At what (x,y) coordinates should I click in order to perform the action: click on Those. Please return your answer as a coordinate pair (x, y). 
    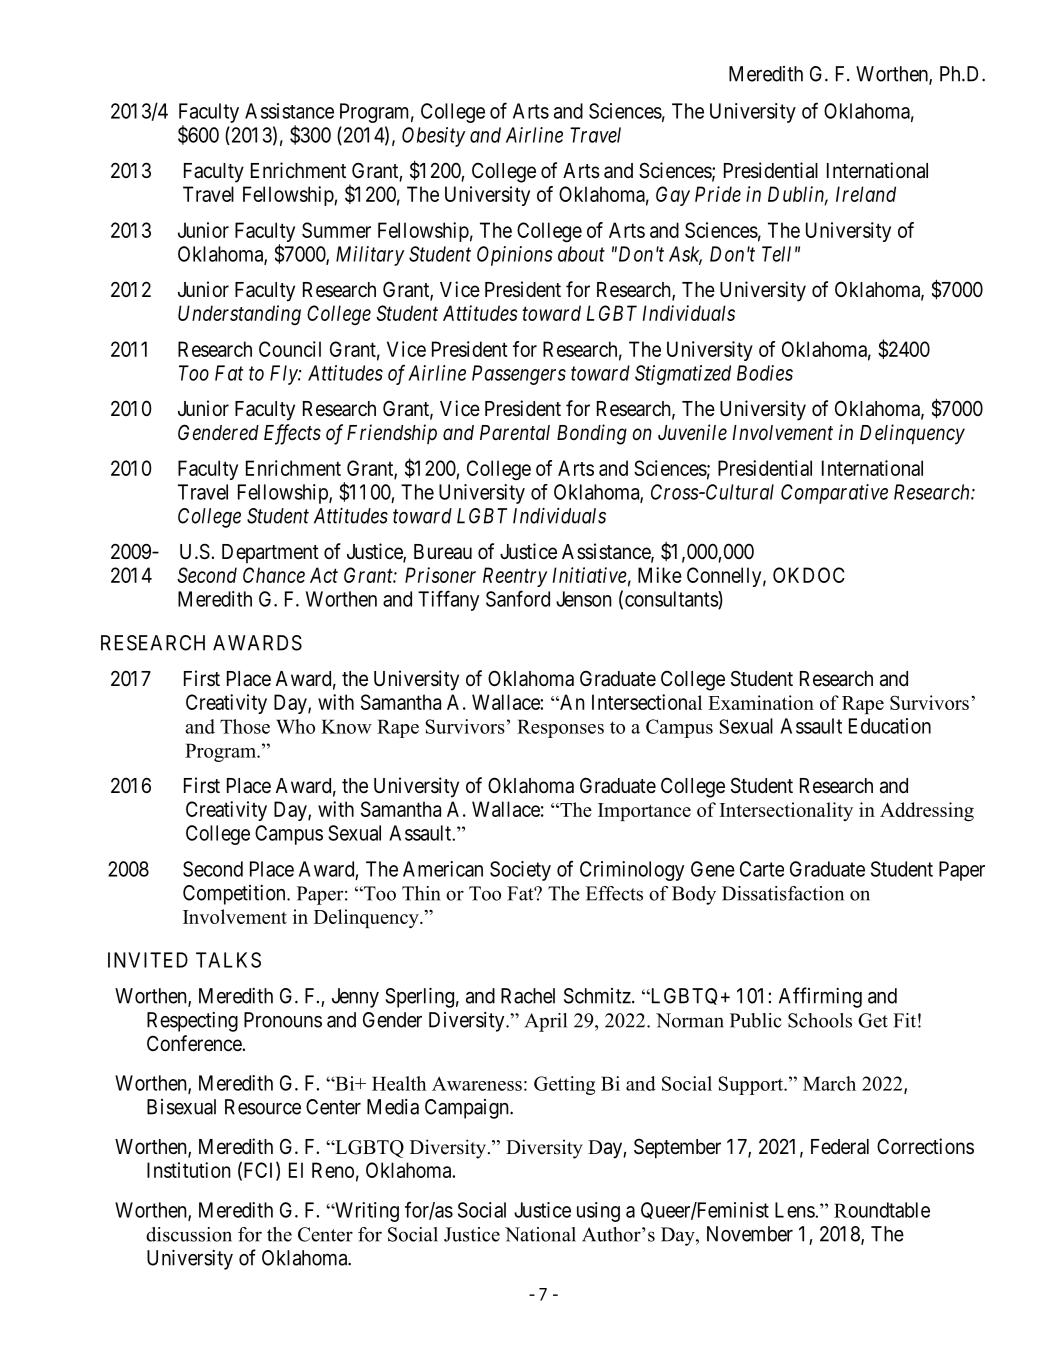
    Looking at the image, I should click on (245, 726).
